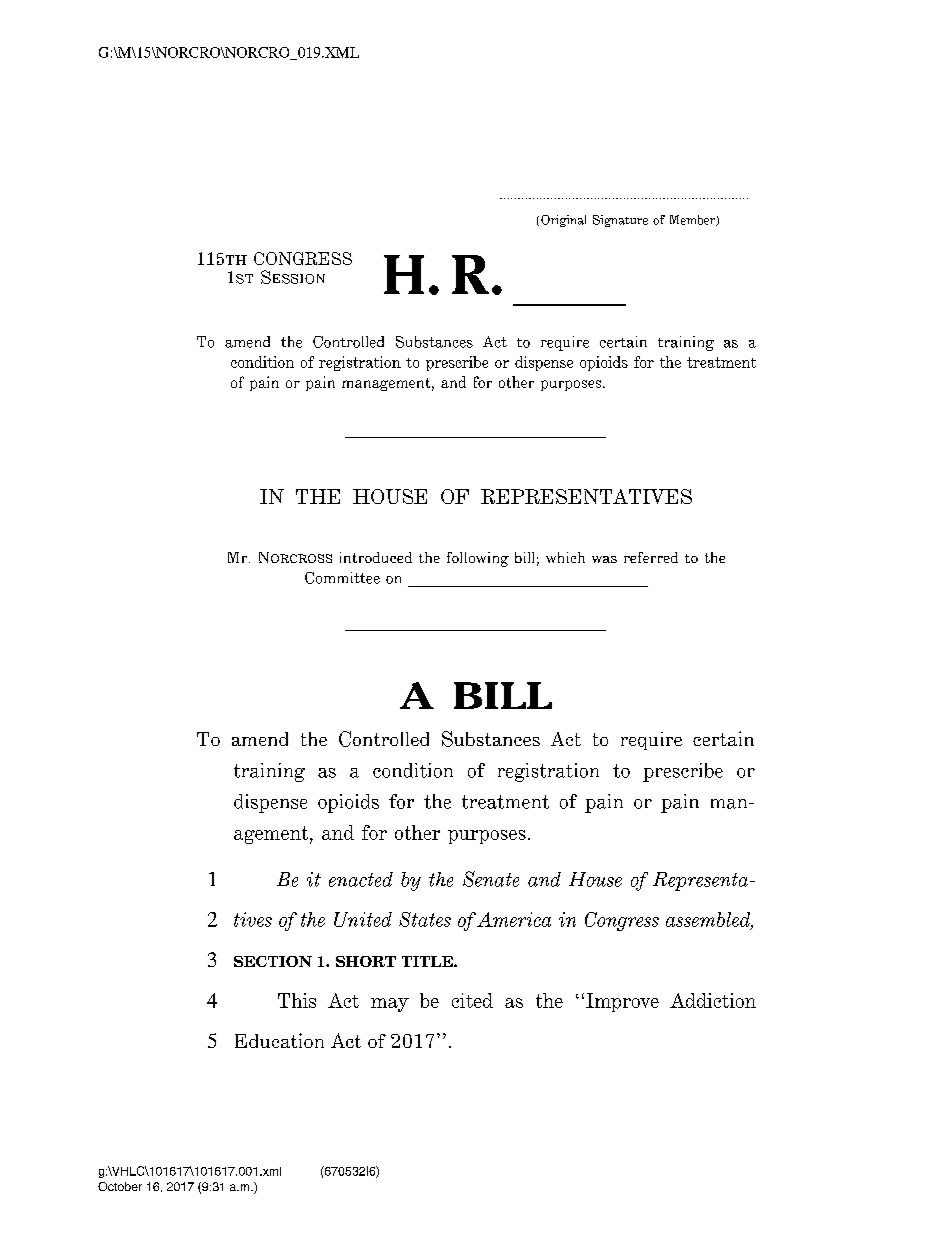 The image size is (952, 1233). I want to click on Original, so click(563, 221).
